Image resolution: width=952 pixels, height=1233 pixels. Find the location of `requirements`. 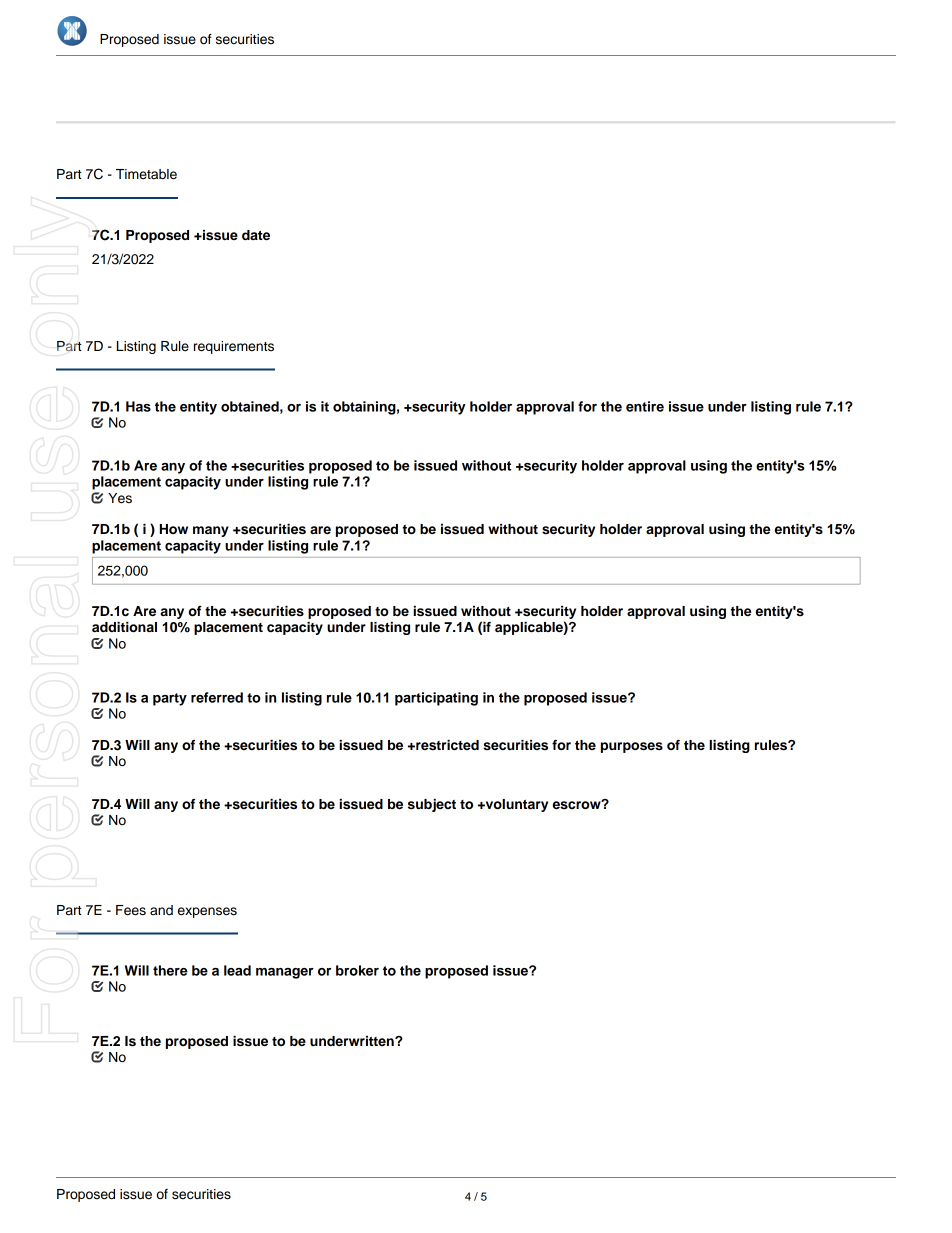

requirements is located at coordinates (234, 347).
